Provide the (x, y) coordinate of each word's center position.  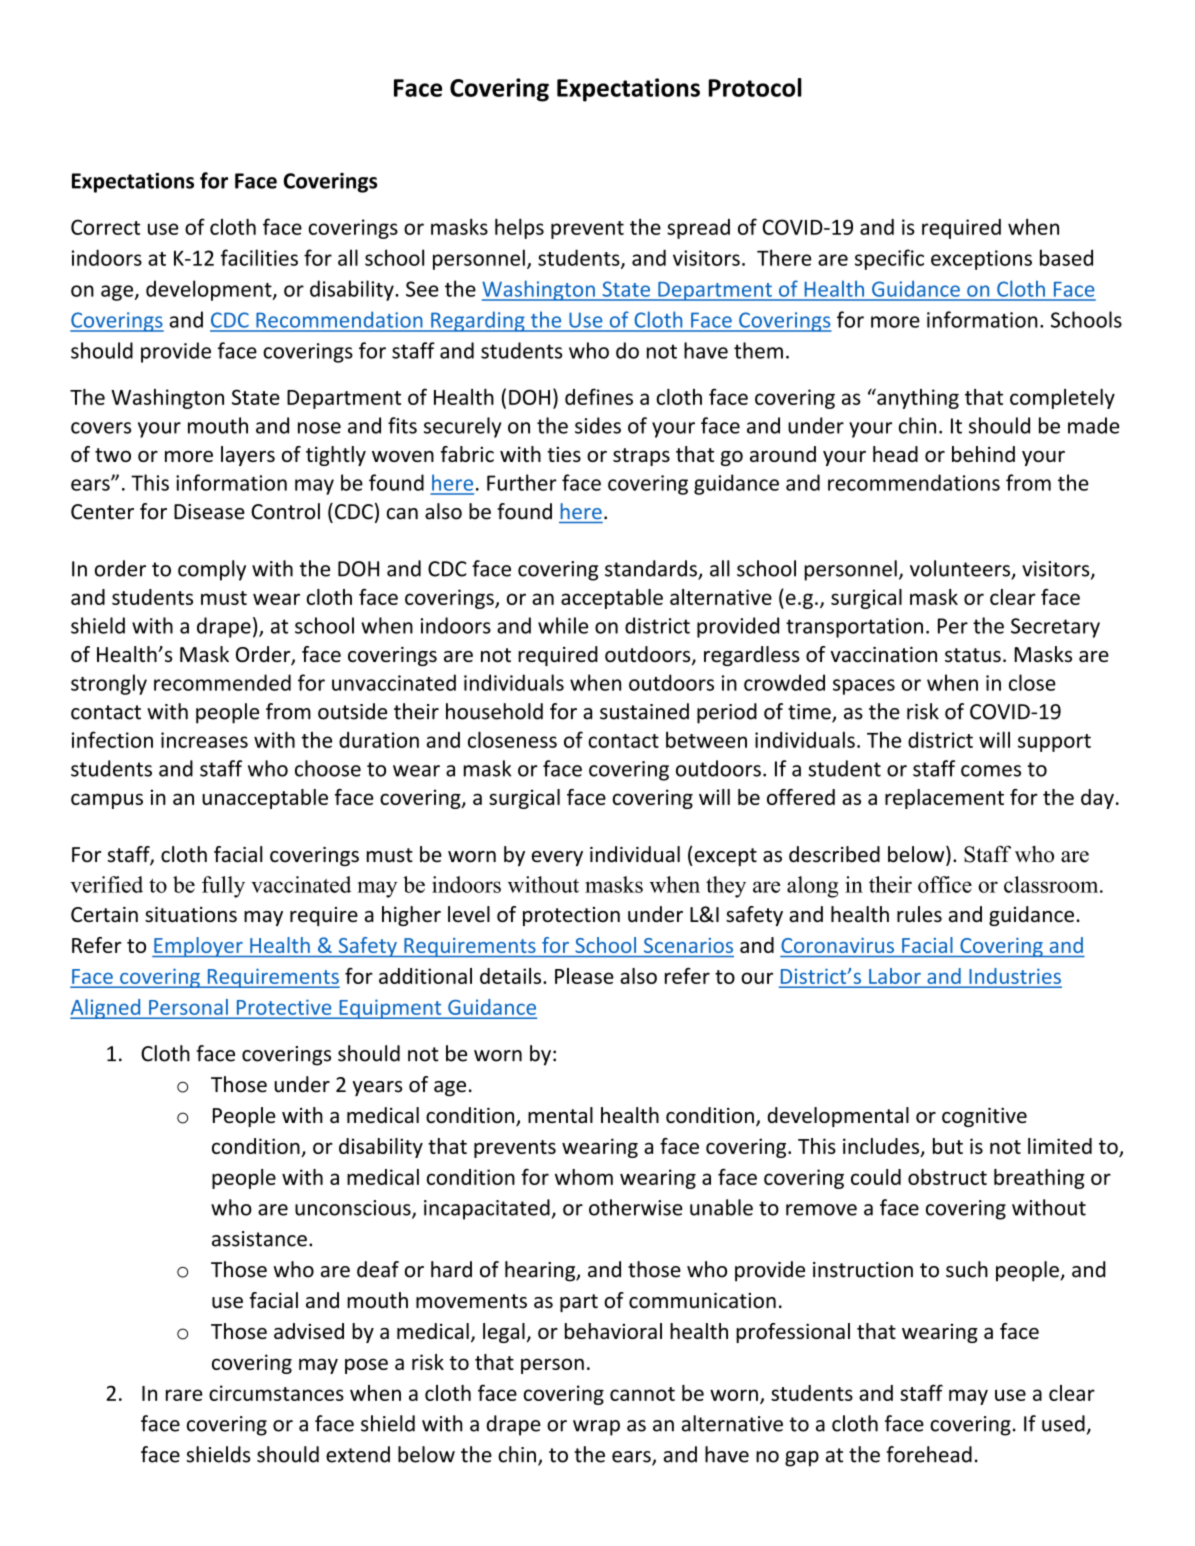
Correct (105, 227)
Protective (284, 1007)
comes (991, 771)
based (1066, 257)
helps (519, 228)
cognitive (984, 1117)
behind (983, 454)
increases (204, 740)
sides (598, 425)
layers (248, 456)
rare (184, 1395)
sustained (644, 711)
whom (584, 1177)
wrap (596, 1428)
